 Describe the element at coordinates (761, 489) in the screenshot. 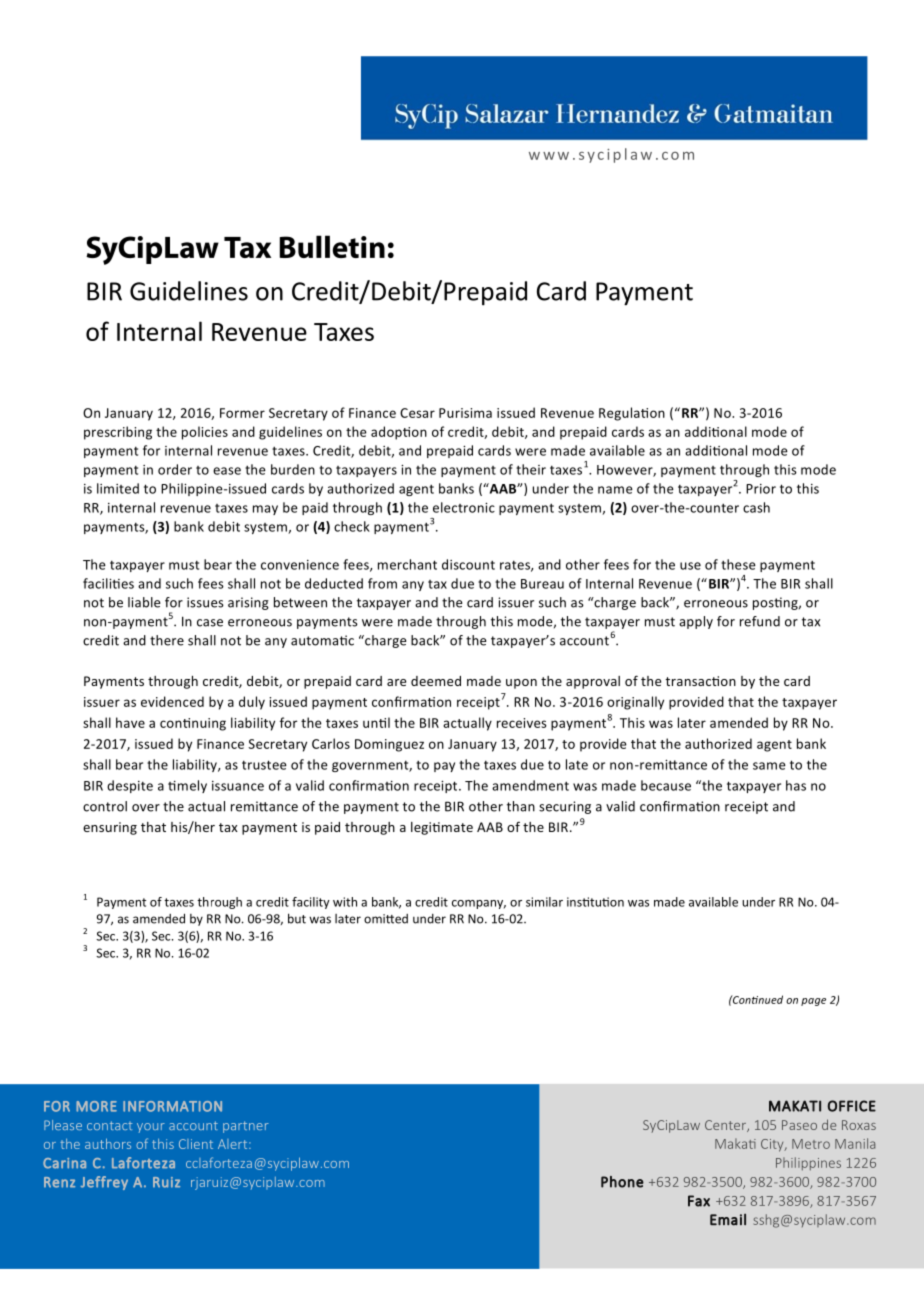

I see `Prior` at that location.
